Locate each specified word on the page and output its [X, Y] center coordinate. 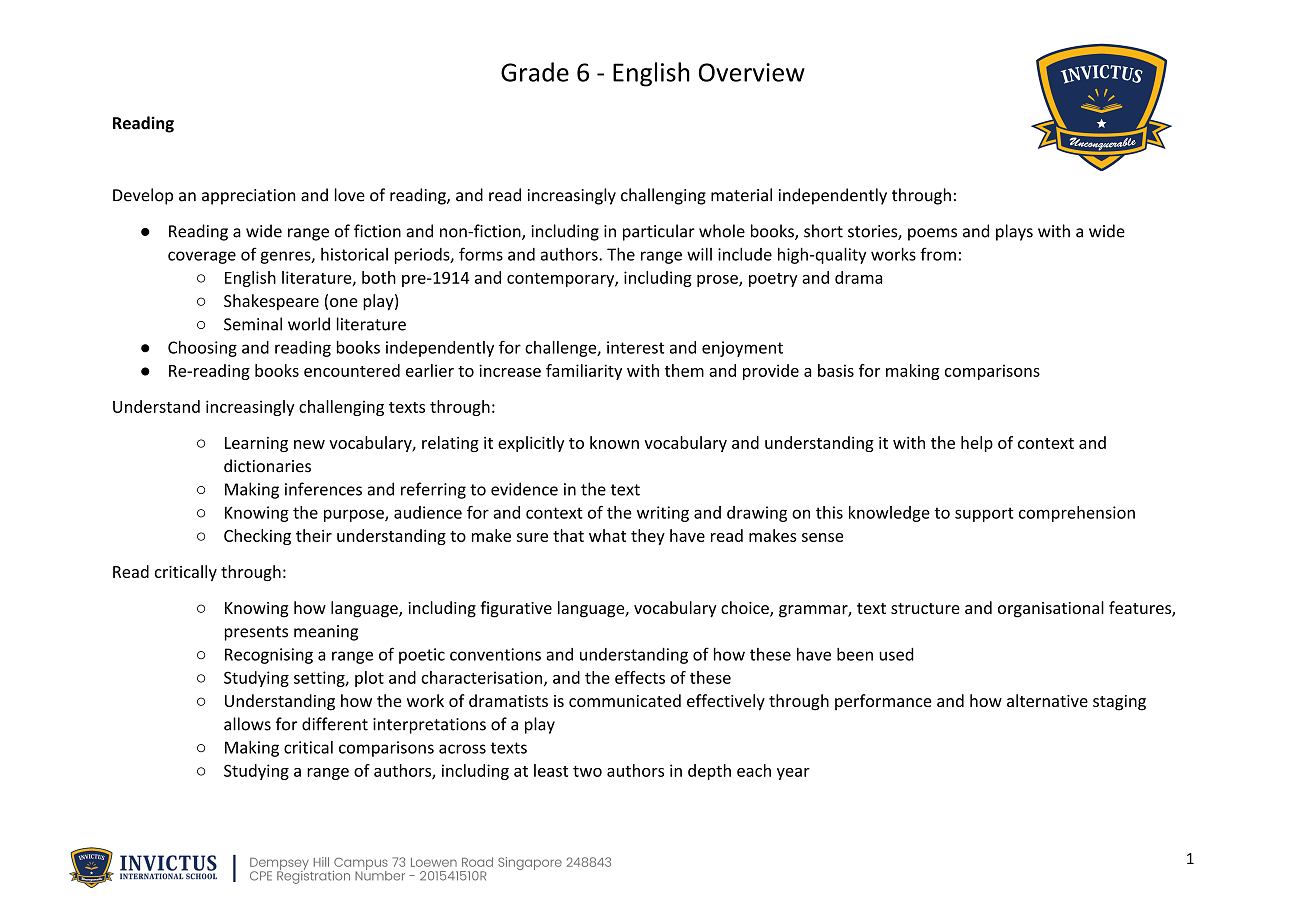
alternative [1047, 700]
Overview [752, 72]
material [741, 195]
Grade [535, 72]
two [587, 771]
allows [247, 724]
